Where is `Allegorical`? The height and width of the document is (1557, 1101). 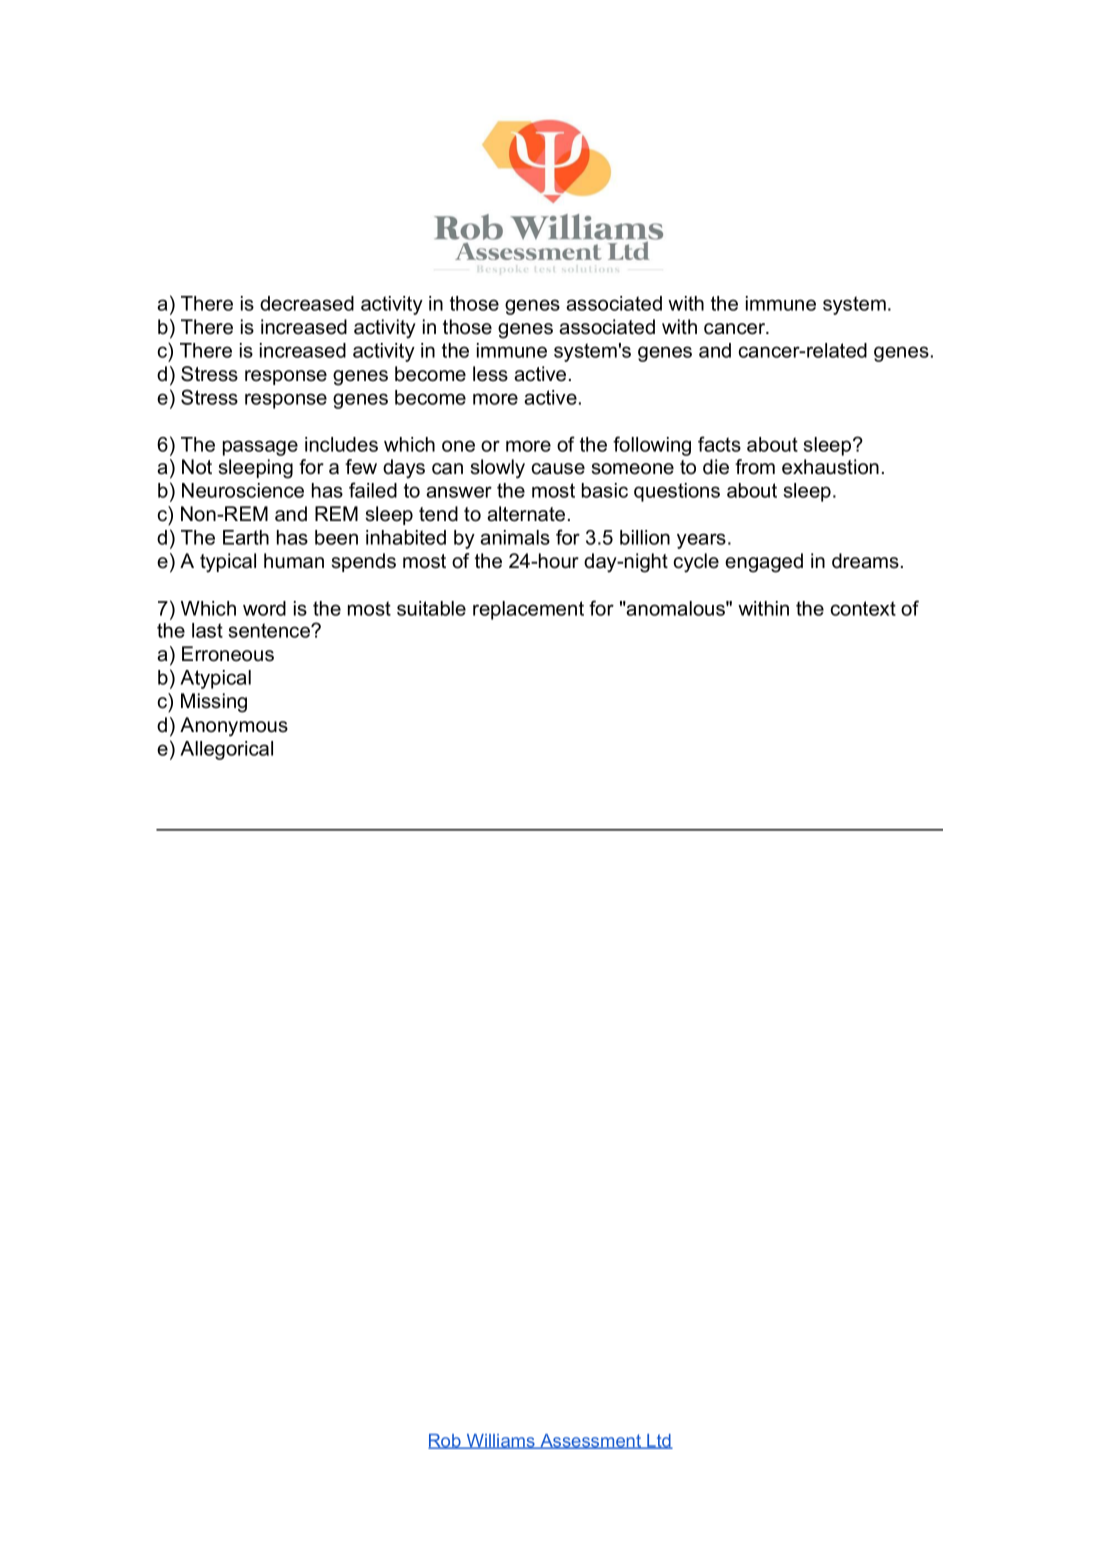 Allegorical is located at coordinates (226, 750).
